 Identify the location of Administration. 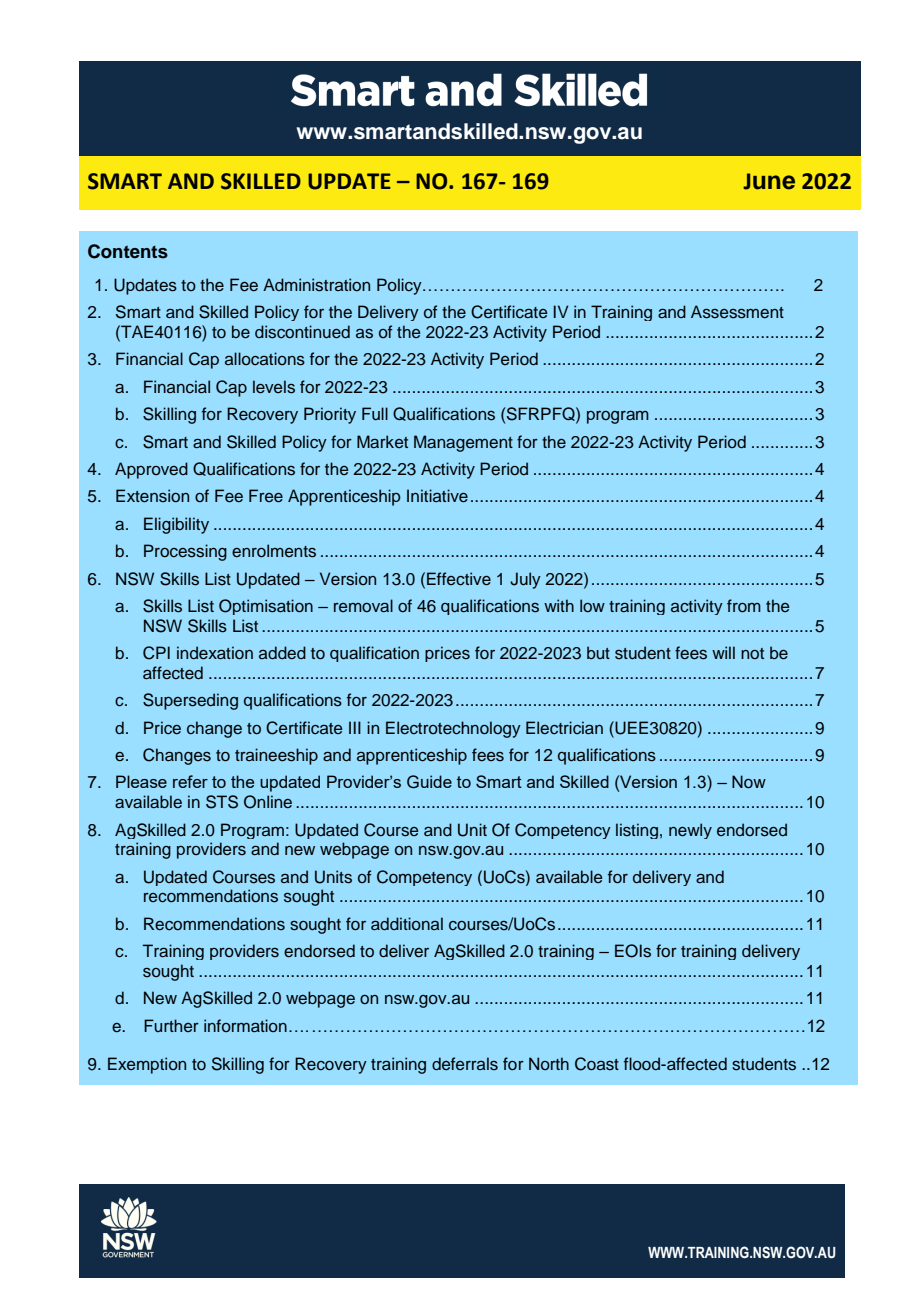
(316, 285).
